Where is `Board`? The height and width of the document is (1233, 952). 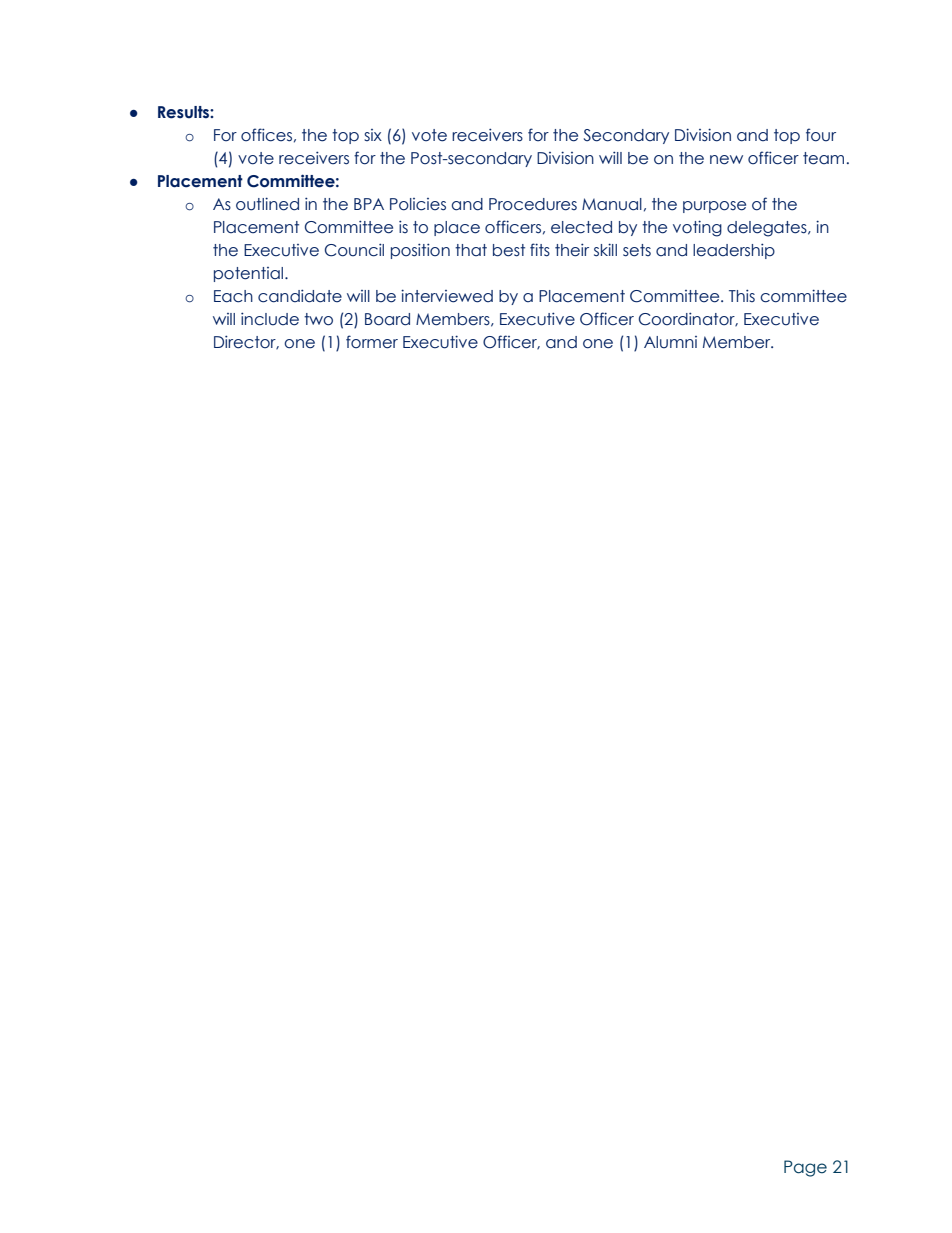
Board is located at coordinates (387, 319).
